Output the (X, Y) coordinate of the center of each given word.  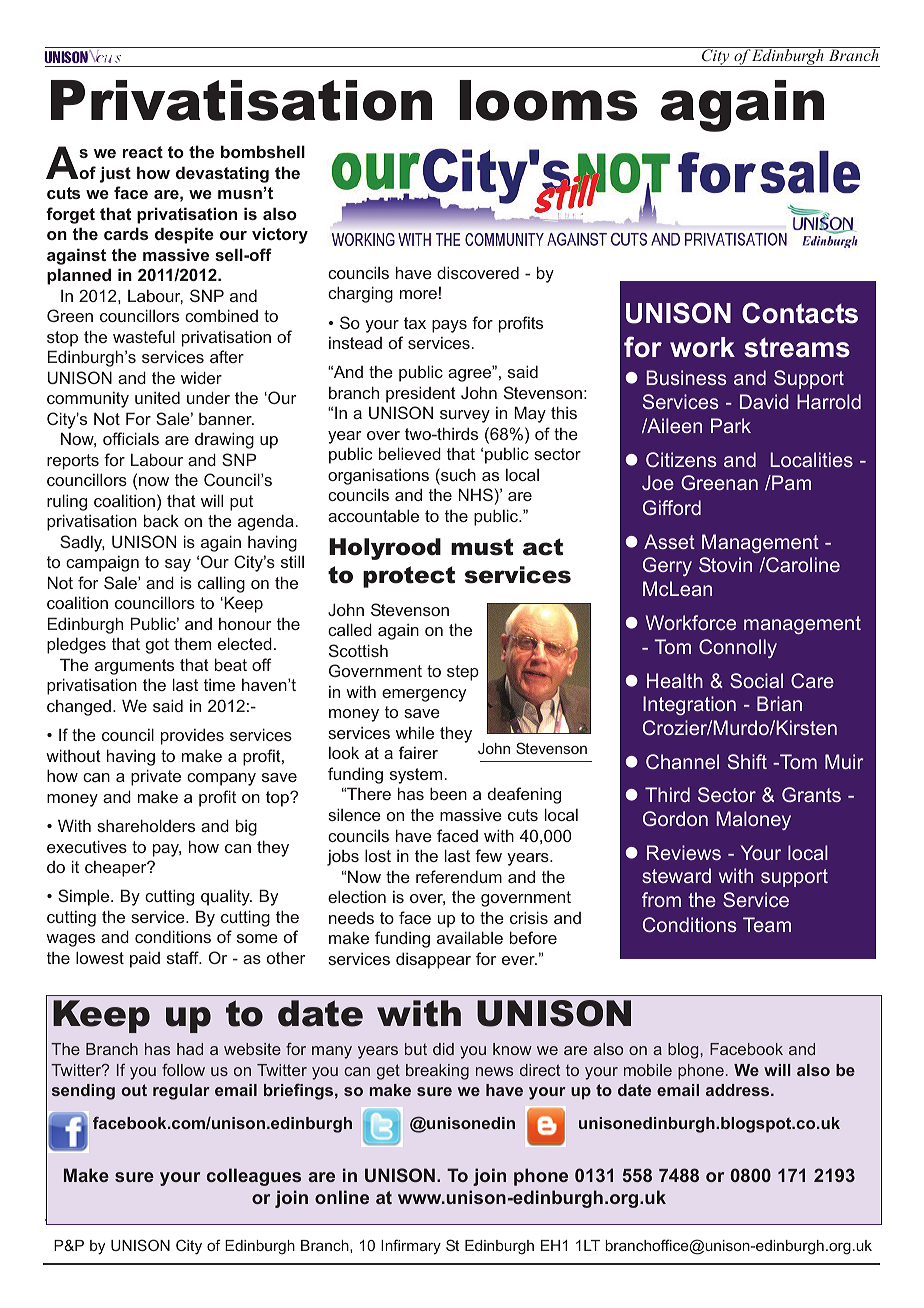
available (470, 937)
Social (756, 680)
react (143, 152)
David (764, 401)
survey (465, 416)
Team (767, 924)
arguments (134, 667)
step (463, 673)
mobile (648, 1070)
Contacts (800, 313)
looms (548, 100)
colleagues (254, 1177)
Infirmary (411, 1246)
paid (145, 959)
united (157, 397)
